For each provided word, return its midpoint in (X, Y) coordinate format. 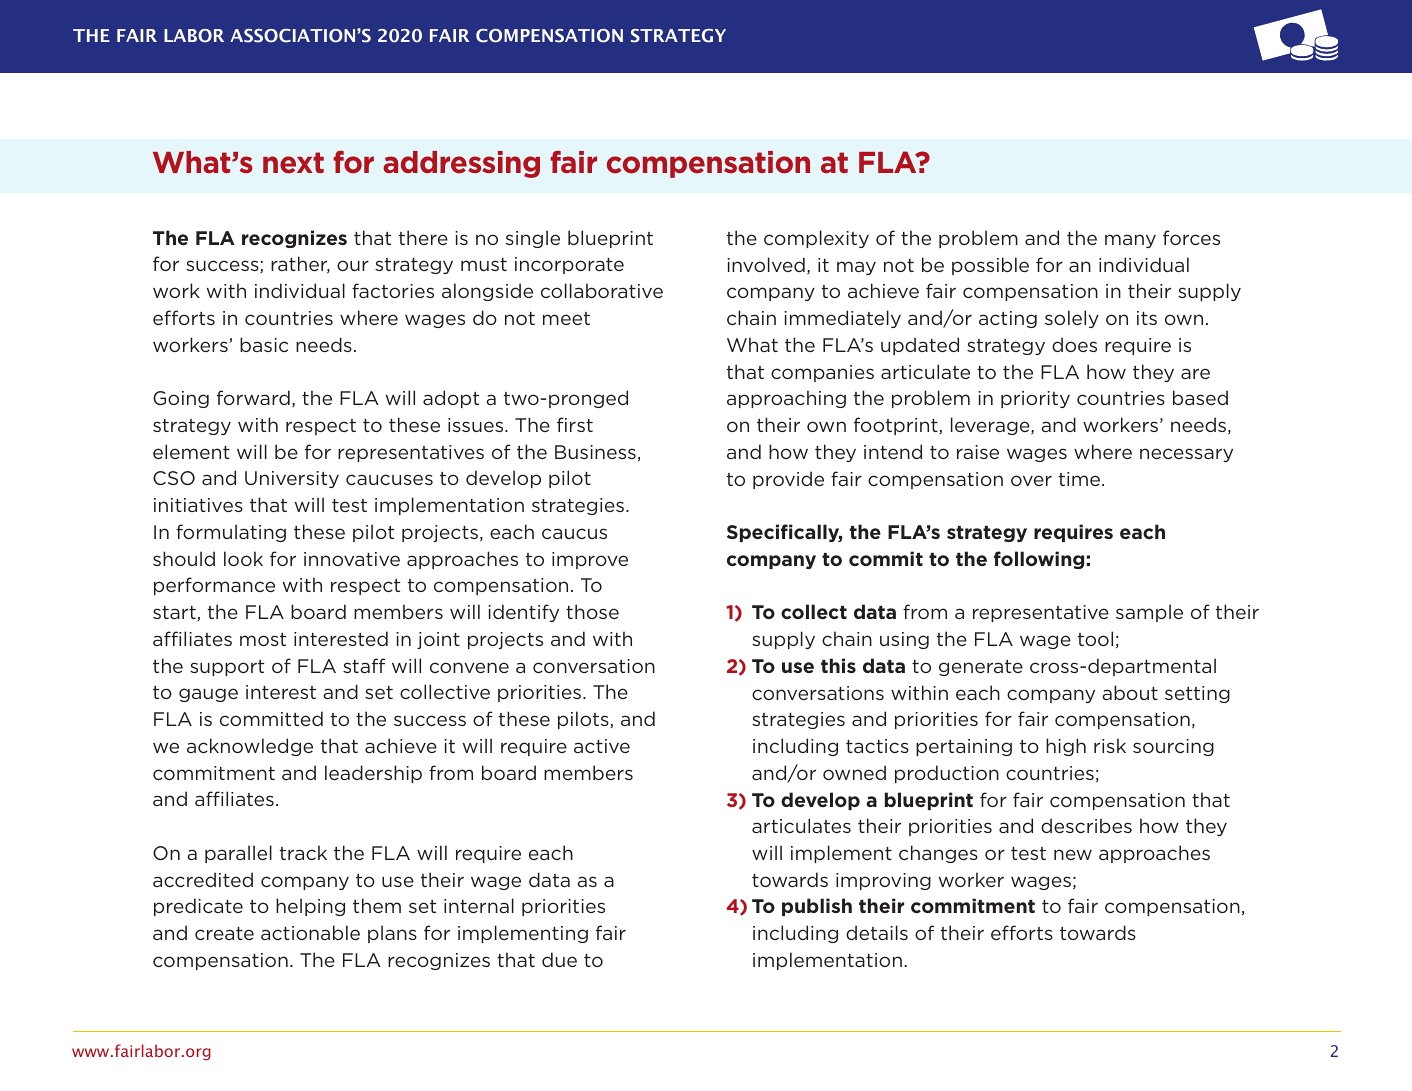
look (243, 558)
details (877, 932)
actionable (310, 932)
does (1074, 344)
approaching (786, 399)
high (1066, 747)
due (559, 959)
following (1039, 560)
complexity (816, 239)
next (293, 163)
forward (253, 397)
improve (590, 560)
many (1130, 241)
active (602, 746)
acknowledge (250, 747)
